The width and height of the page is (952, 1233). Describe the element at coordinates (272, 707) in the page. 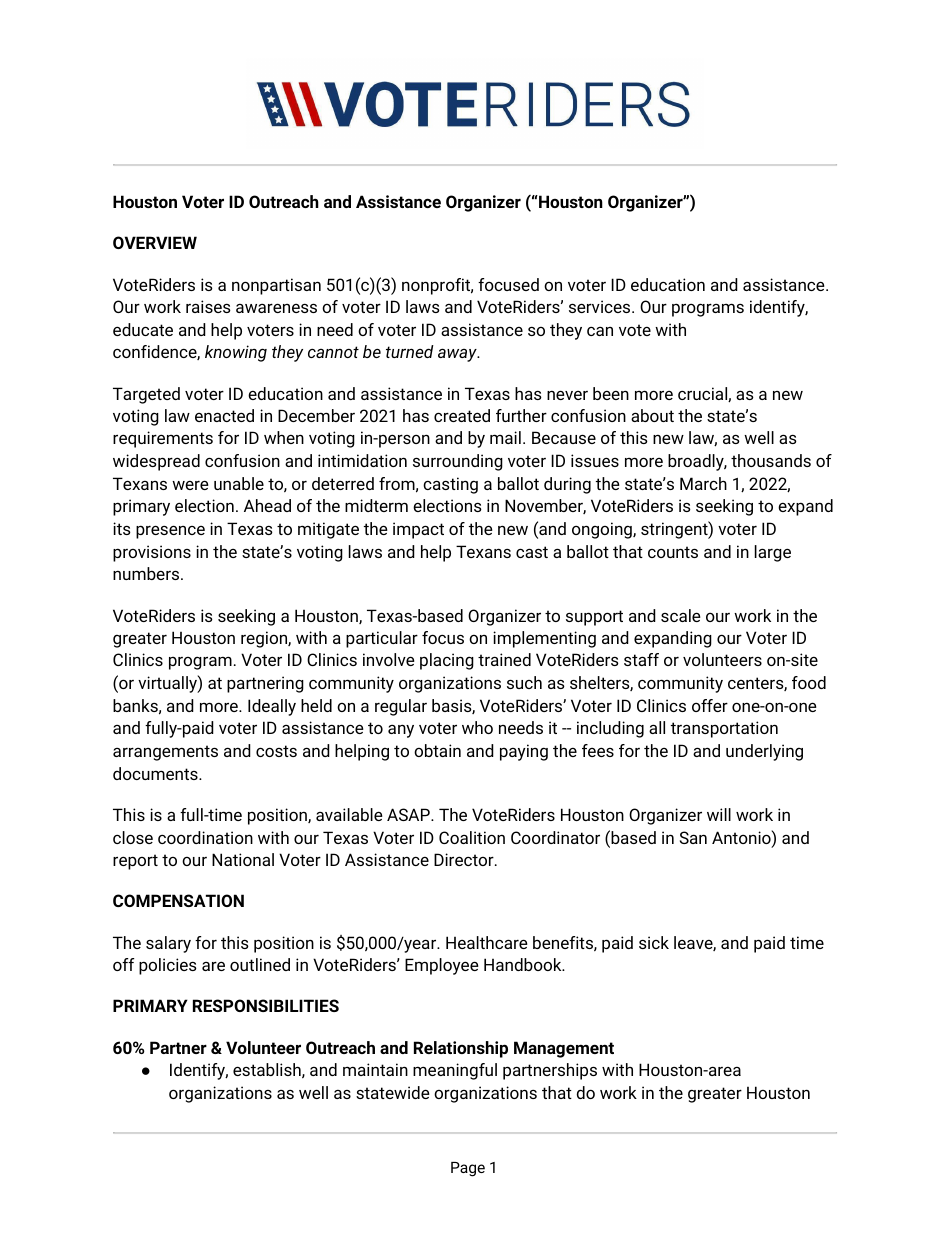

I see `Ideally` at that location.
